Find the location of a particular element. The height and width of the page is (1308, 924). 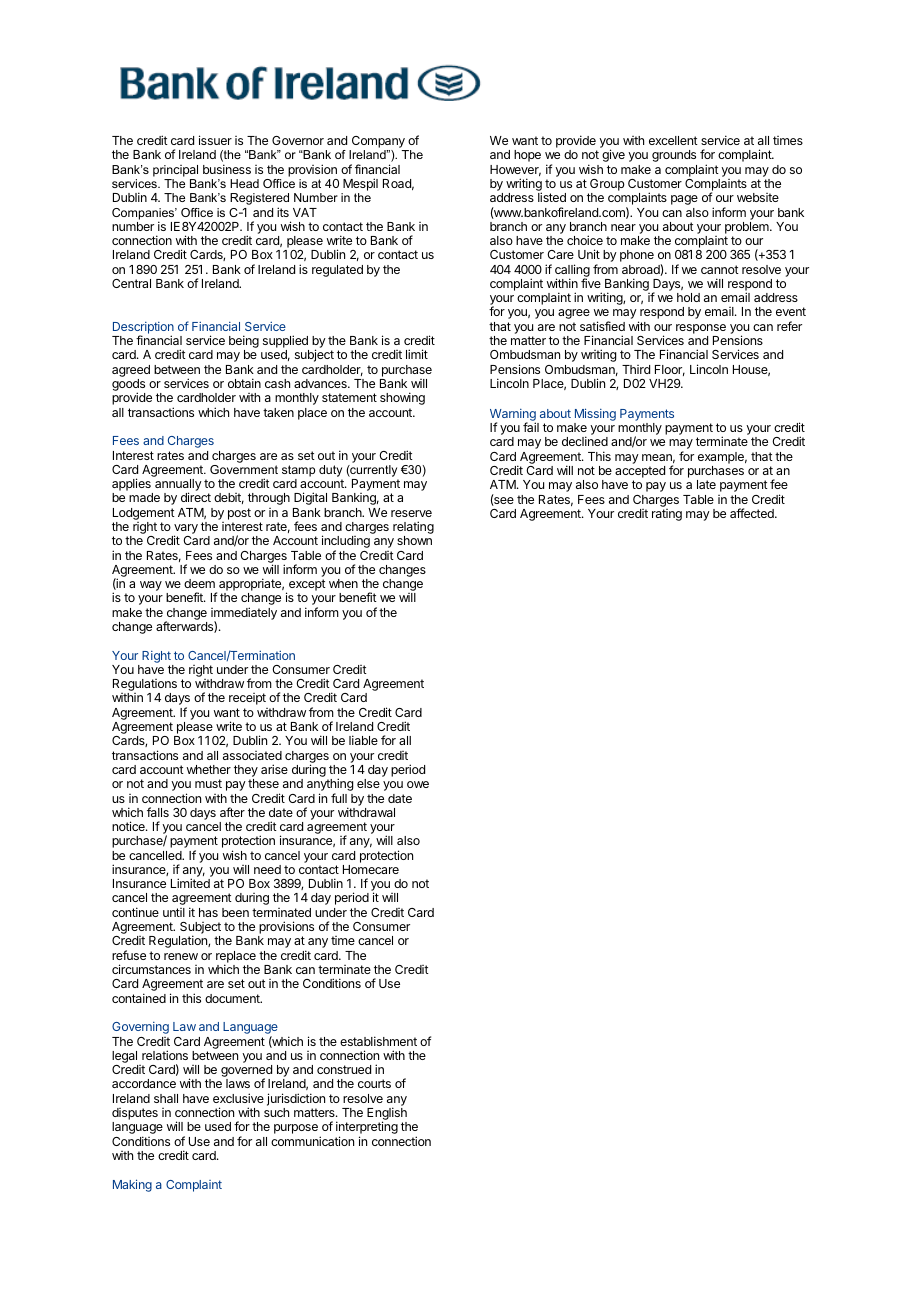

English is located at coordinates (387, 1115).
